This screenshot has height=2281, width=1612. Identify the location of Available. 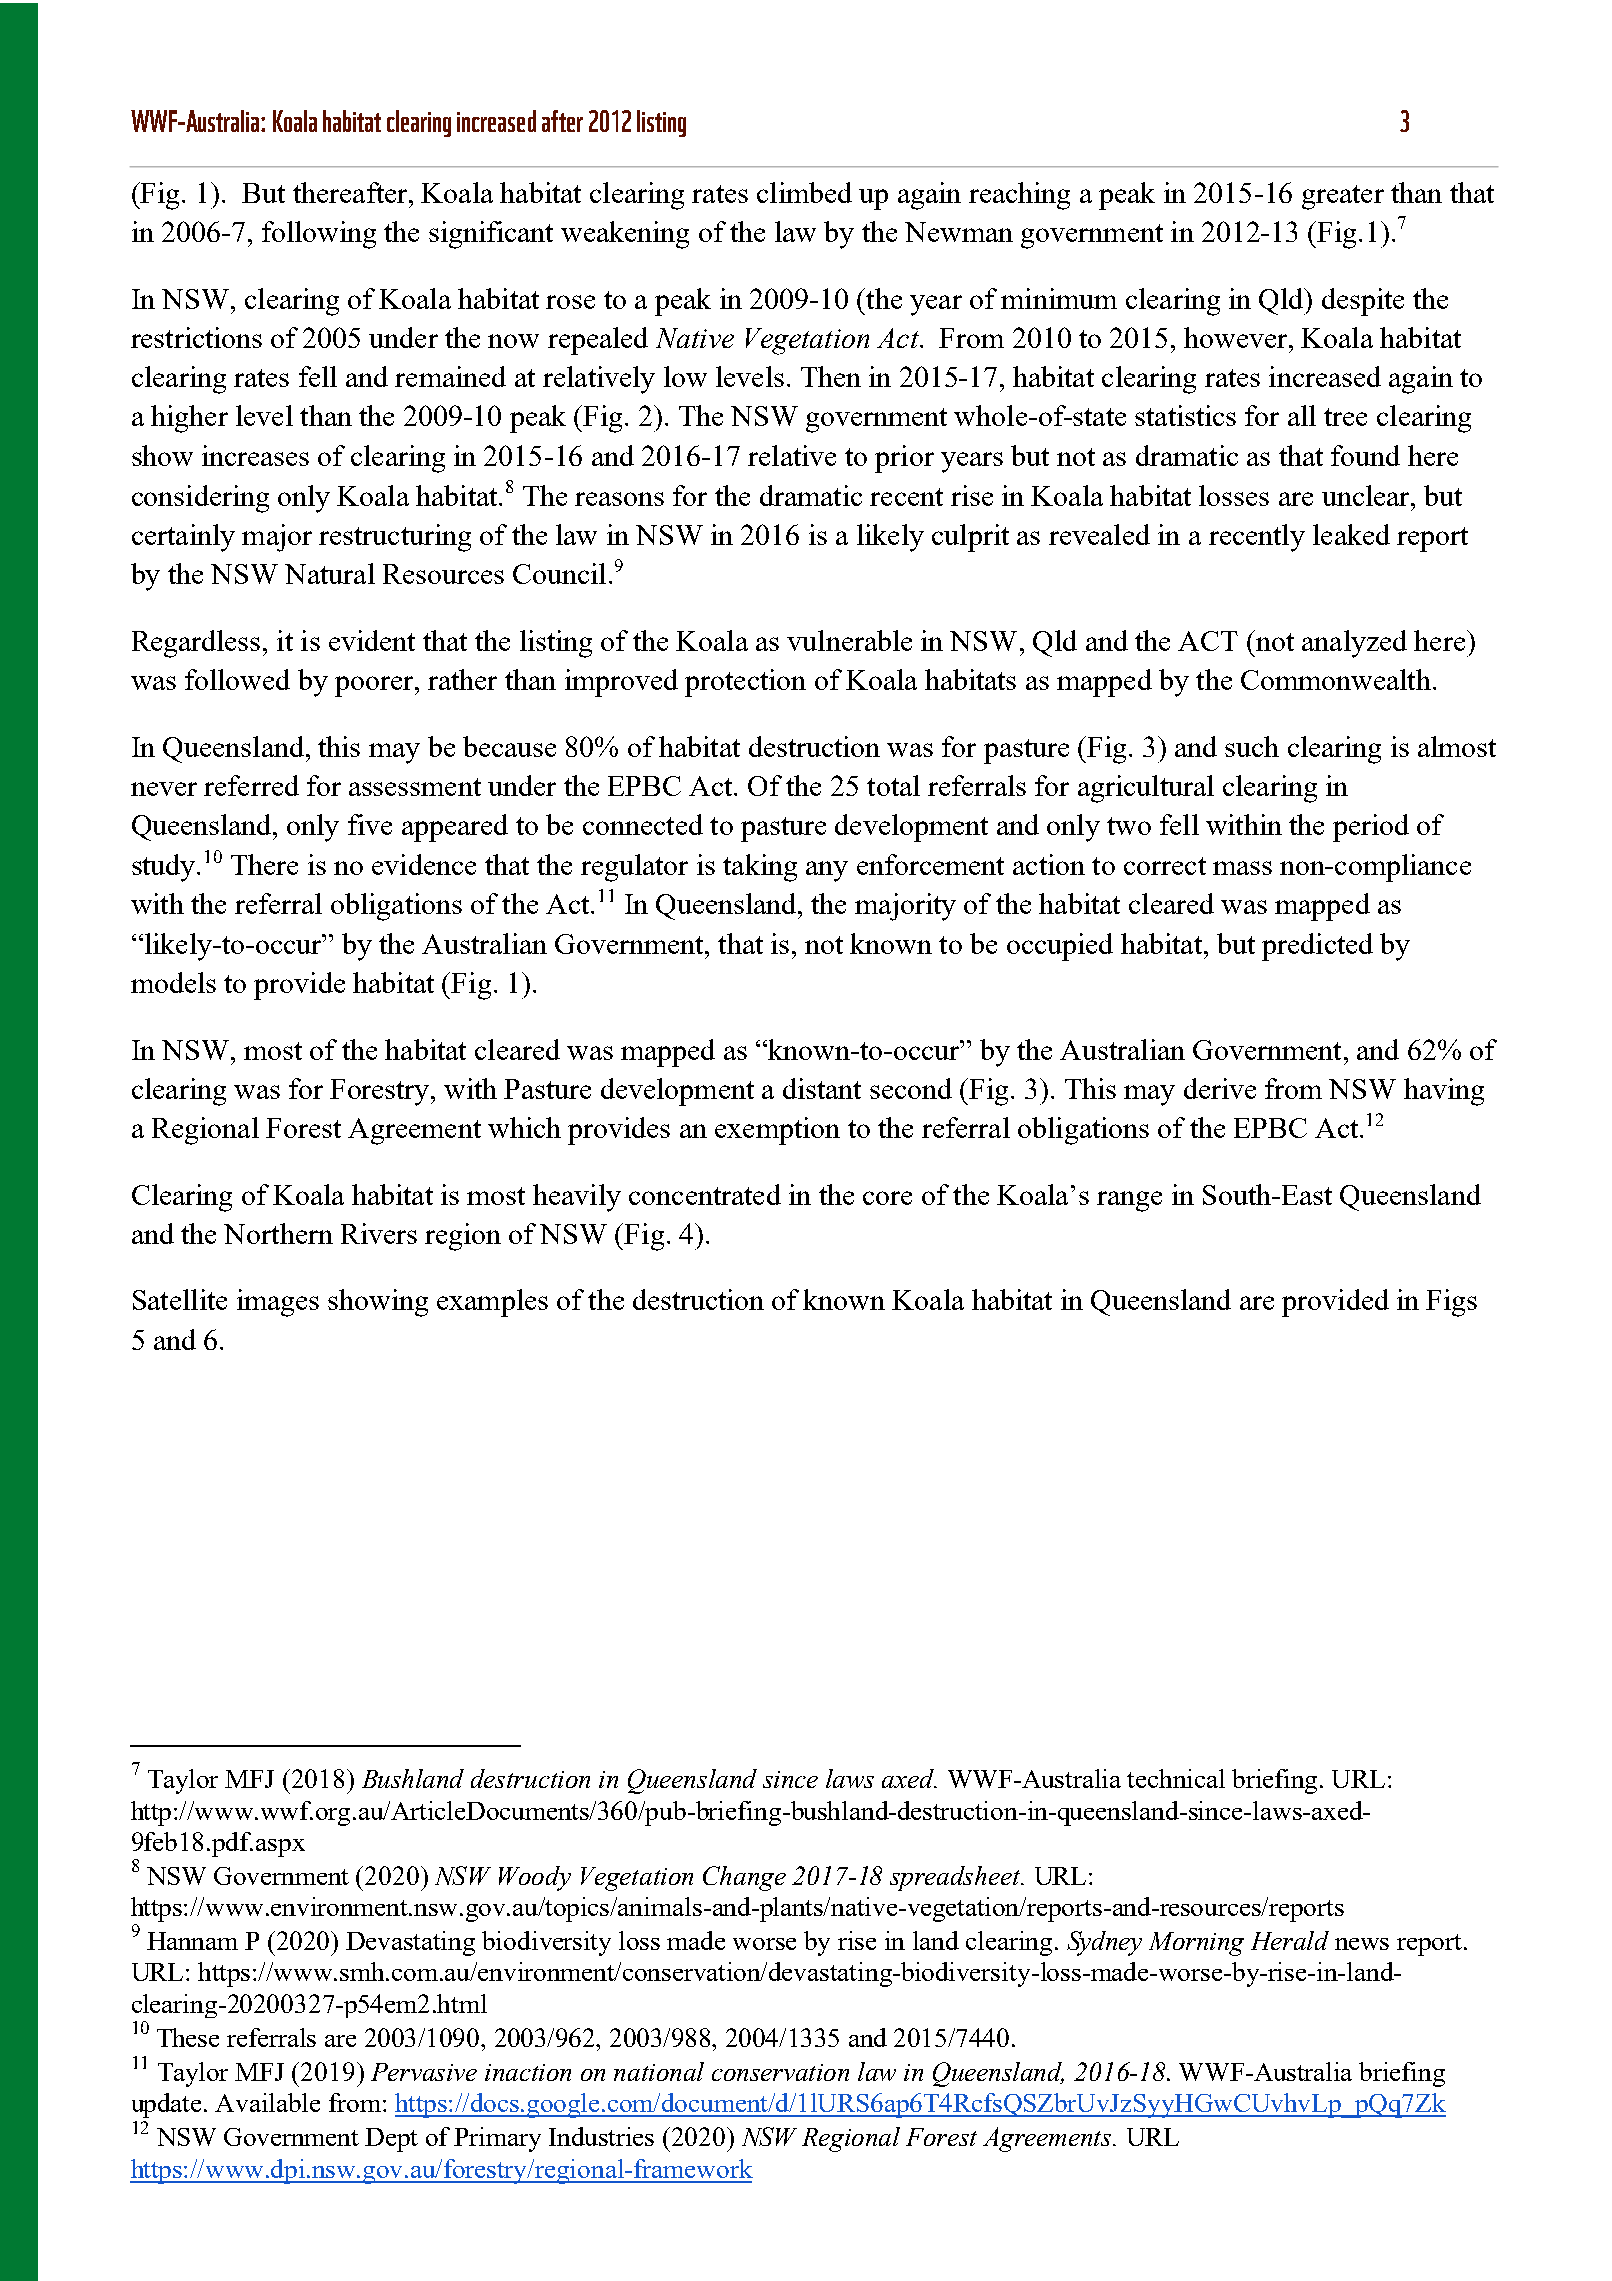
(267, 2102).
